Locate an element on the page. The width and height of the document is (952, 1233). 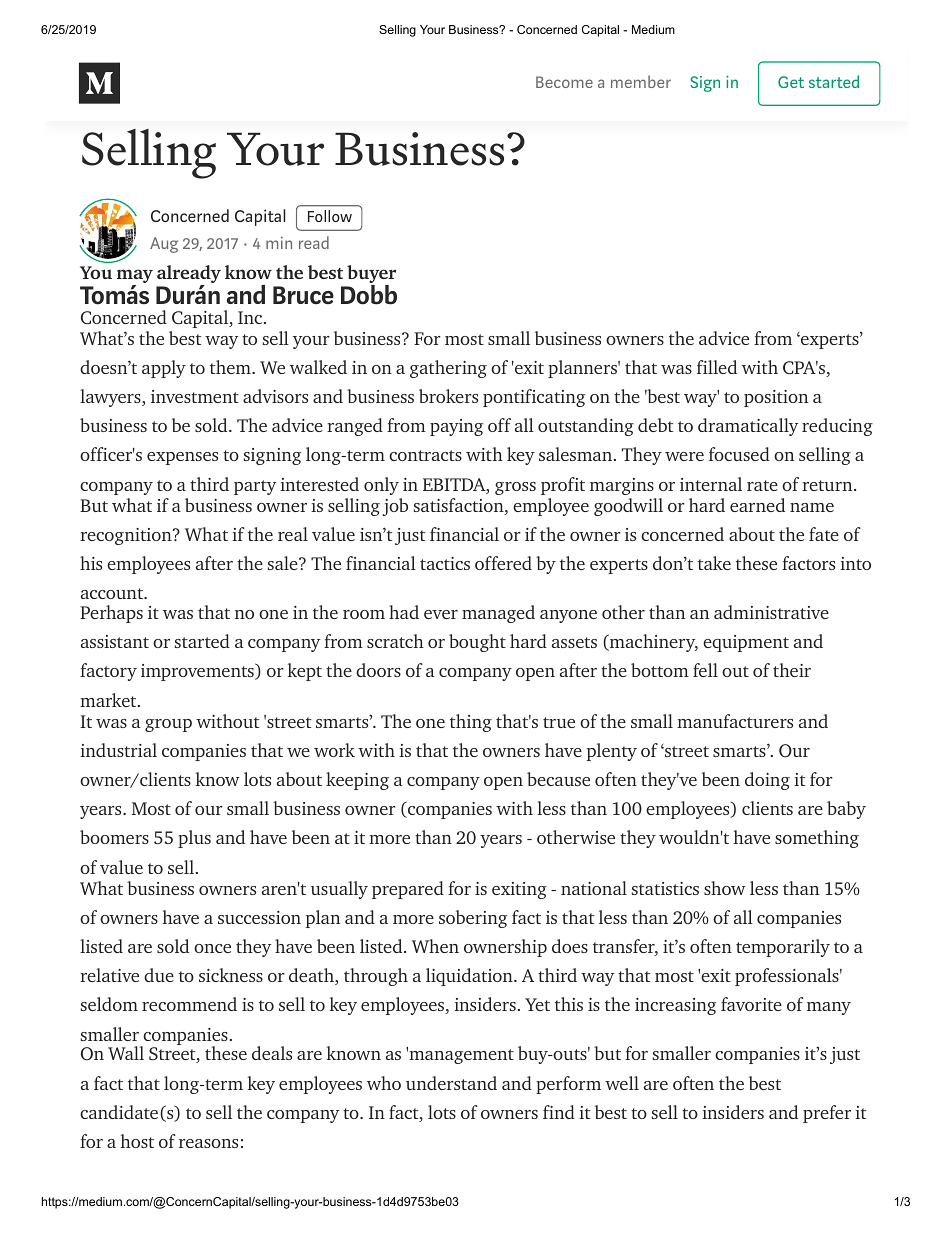
Get is located at coordinates (791, 82).
